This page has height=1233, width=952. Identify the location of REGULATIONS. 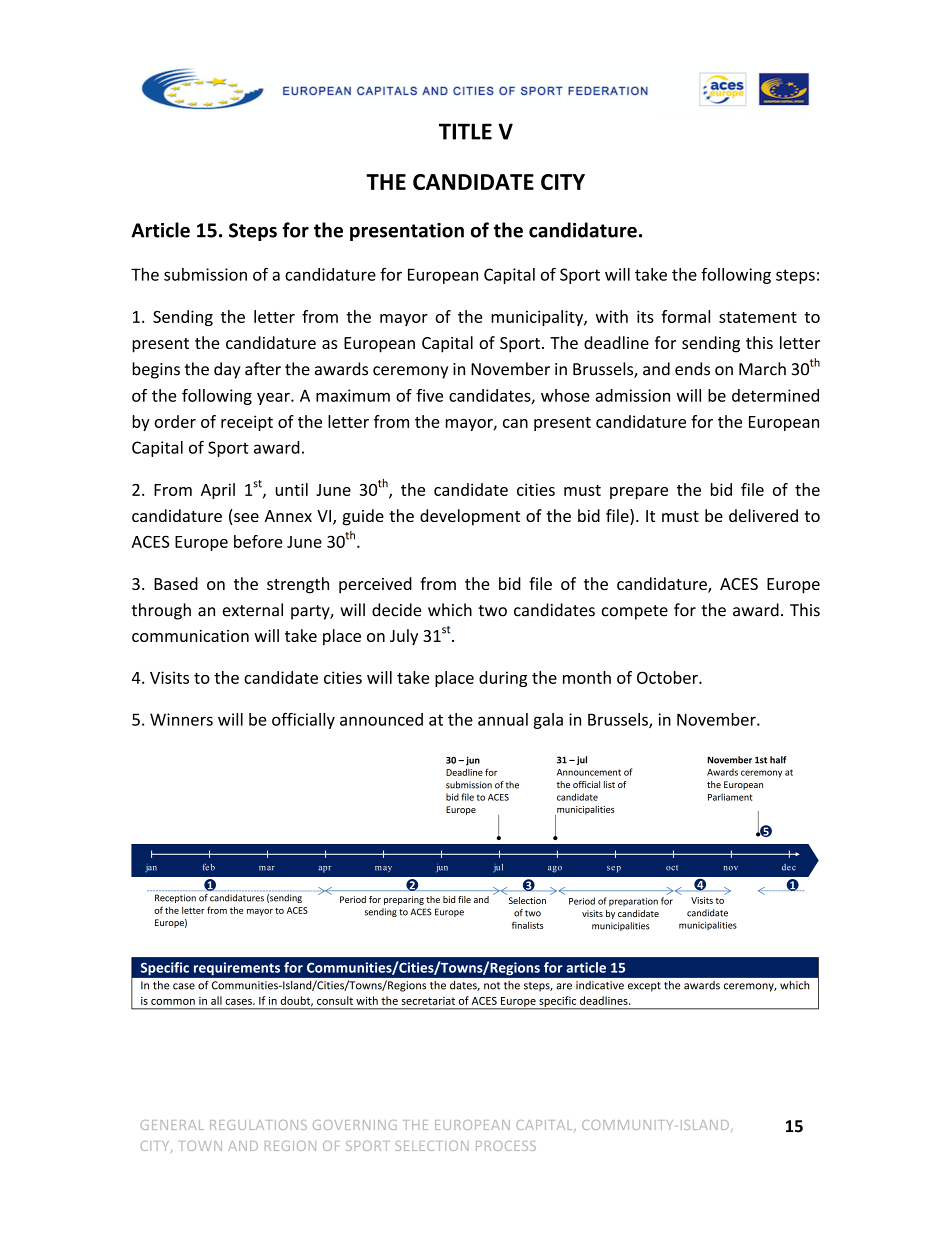
(258, 1125).
